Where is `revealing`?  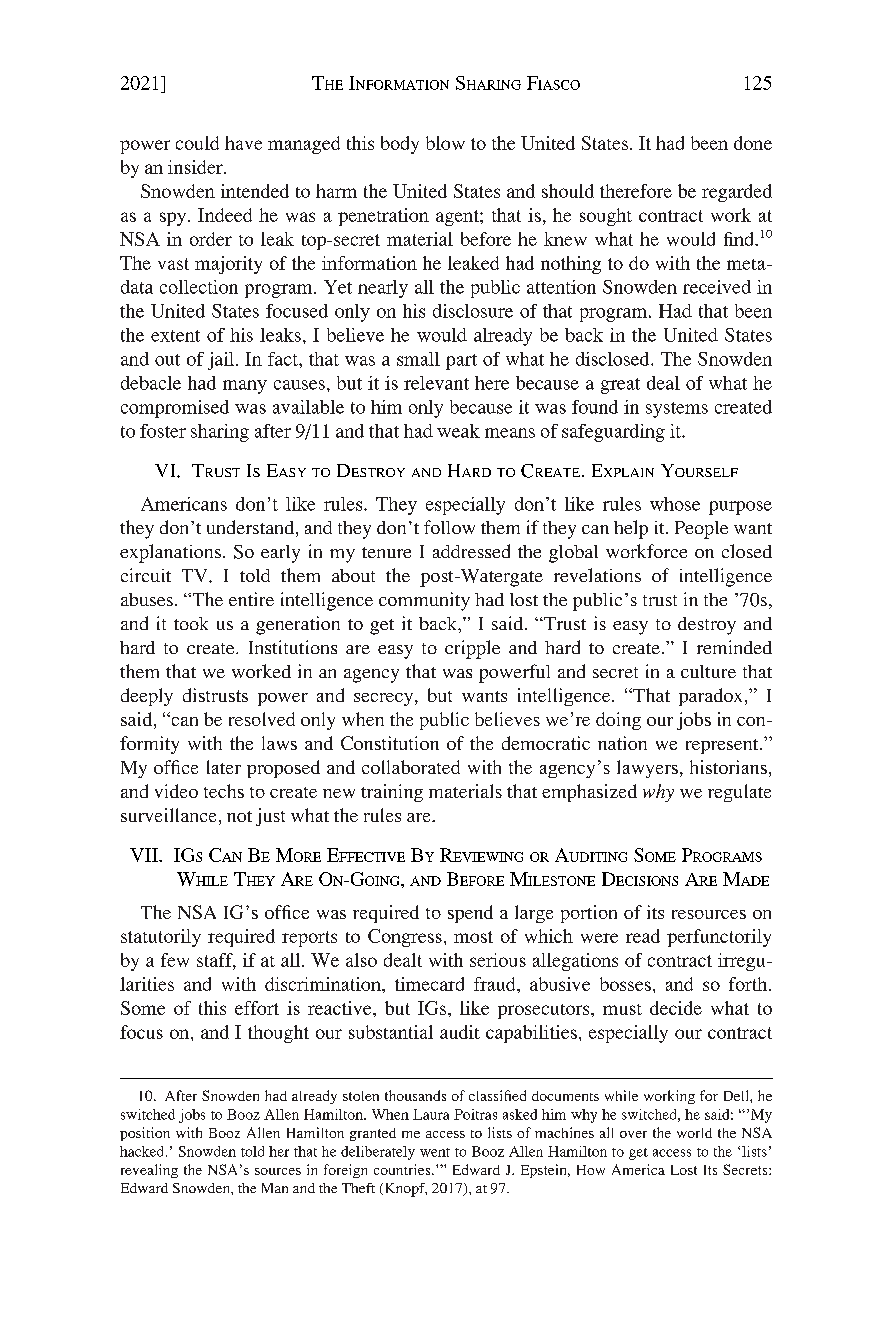
revealing is located at coordinates (149, 1171).
